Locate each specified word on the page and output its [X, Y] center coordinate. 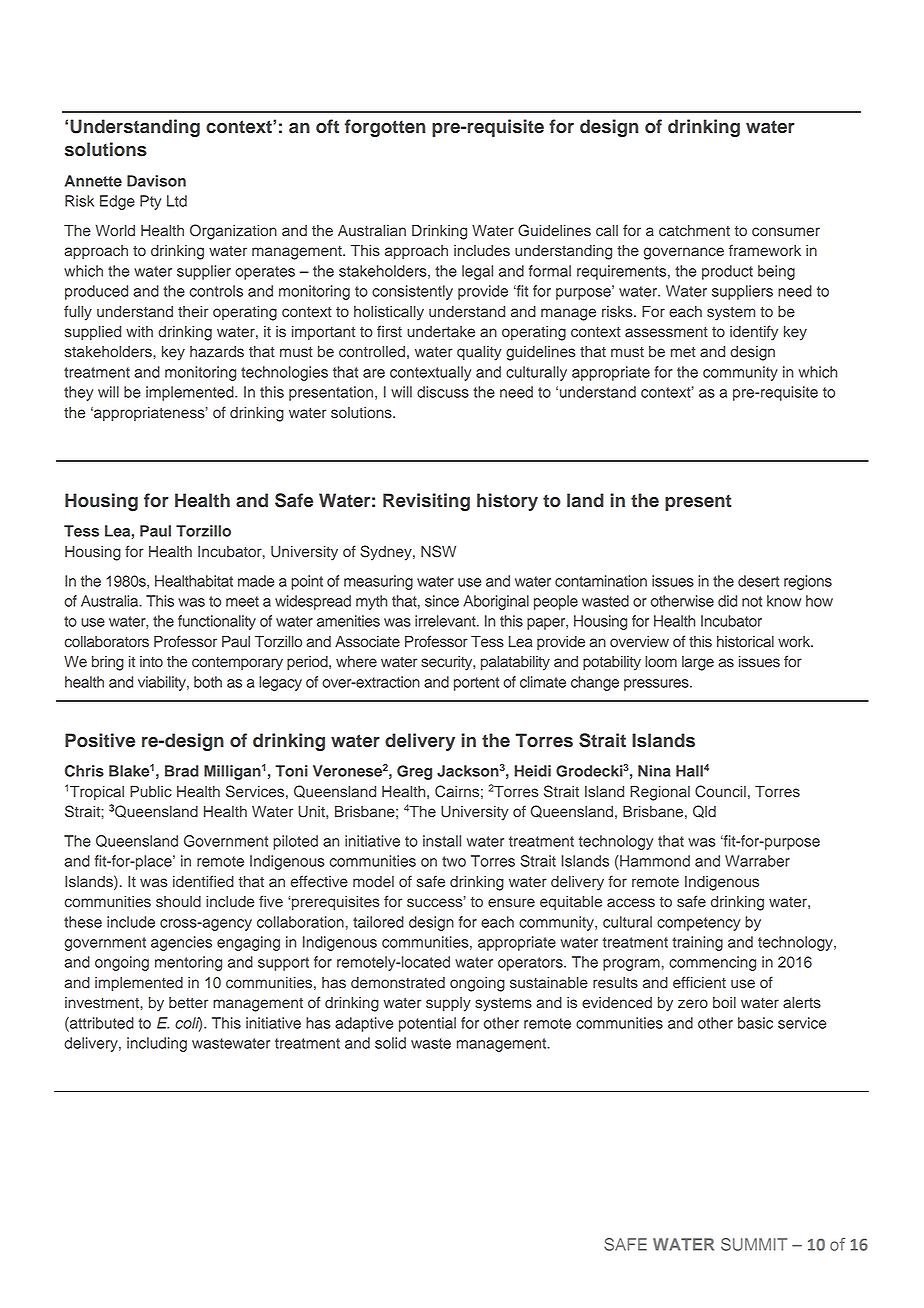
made [256, 581]
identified [203, 881]
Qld [704, 811]
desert [758, 581]
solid [390, 1043]
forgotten [385, 128]
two [454, 861]
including [157, 1044]
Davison [156, 181]
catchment [694, 231]
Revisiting [426, 502]
